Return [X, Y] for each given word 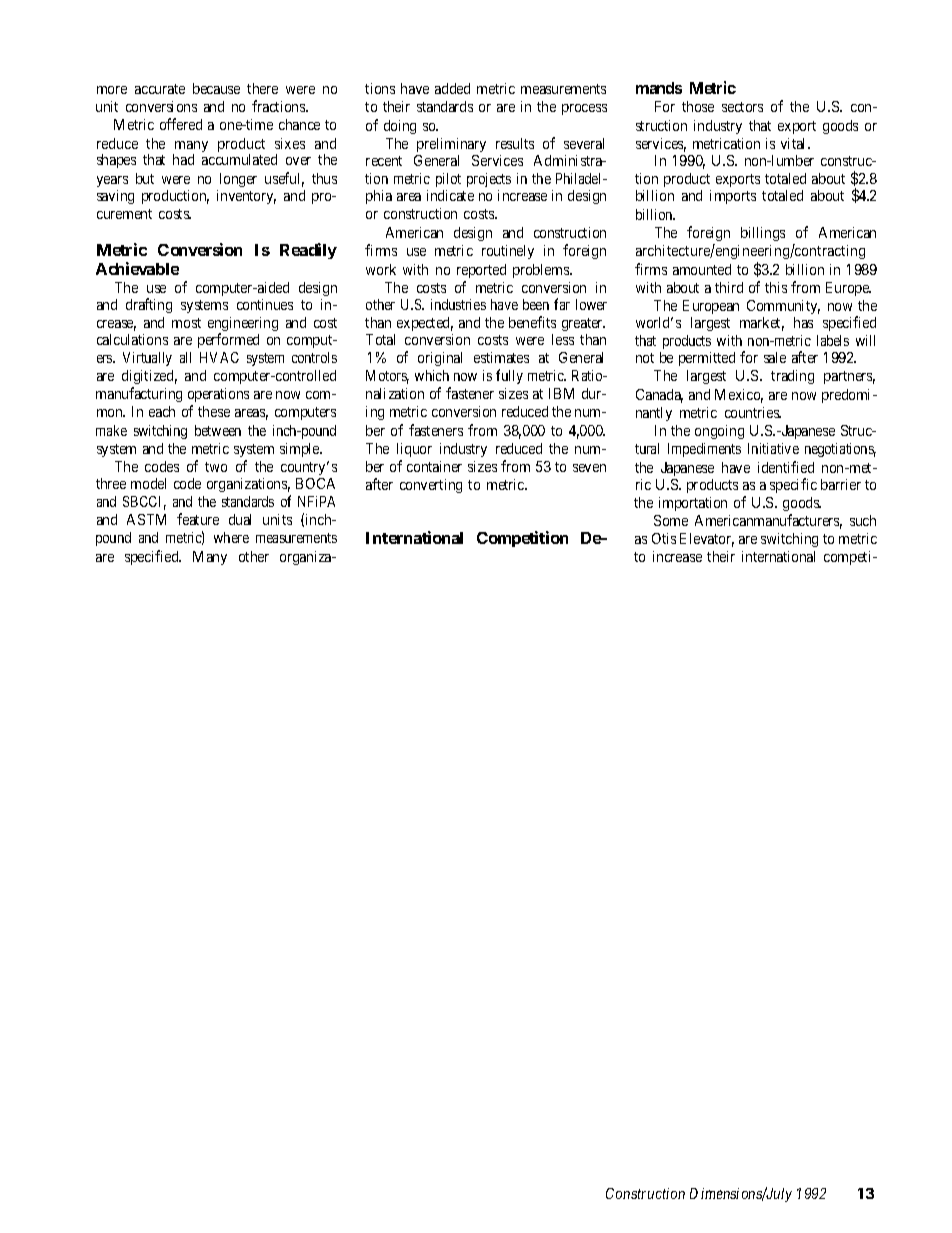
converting [431, 486]
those [698, 106]
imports [733, 197]
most [186, 323]
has [803, 322]
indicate [450, 195]
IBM [561, 393]
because [216, 88]
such [863, 520]
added [452, 88]
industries [458, 304]
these [214, 411]
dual [240, 519]
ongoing [719, 432]
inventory [246, 197]
